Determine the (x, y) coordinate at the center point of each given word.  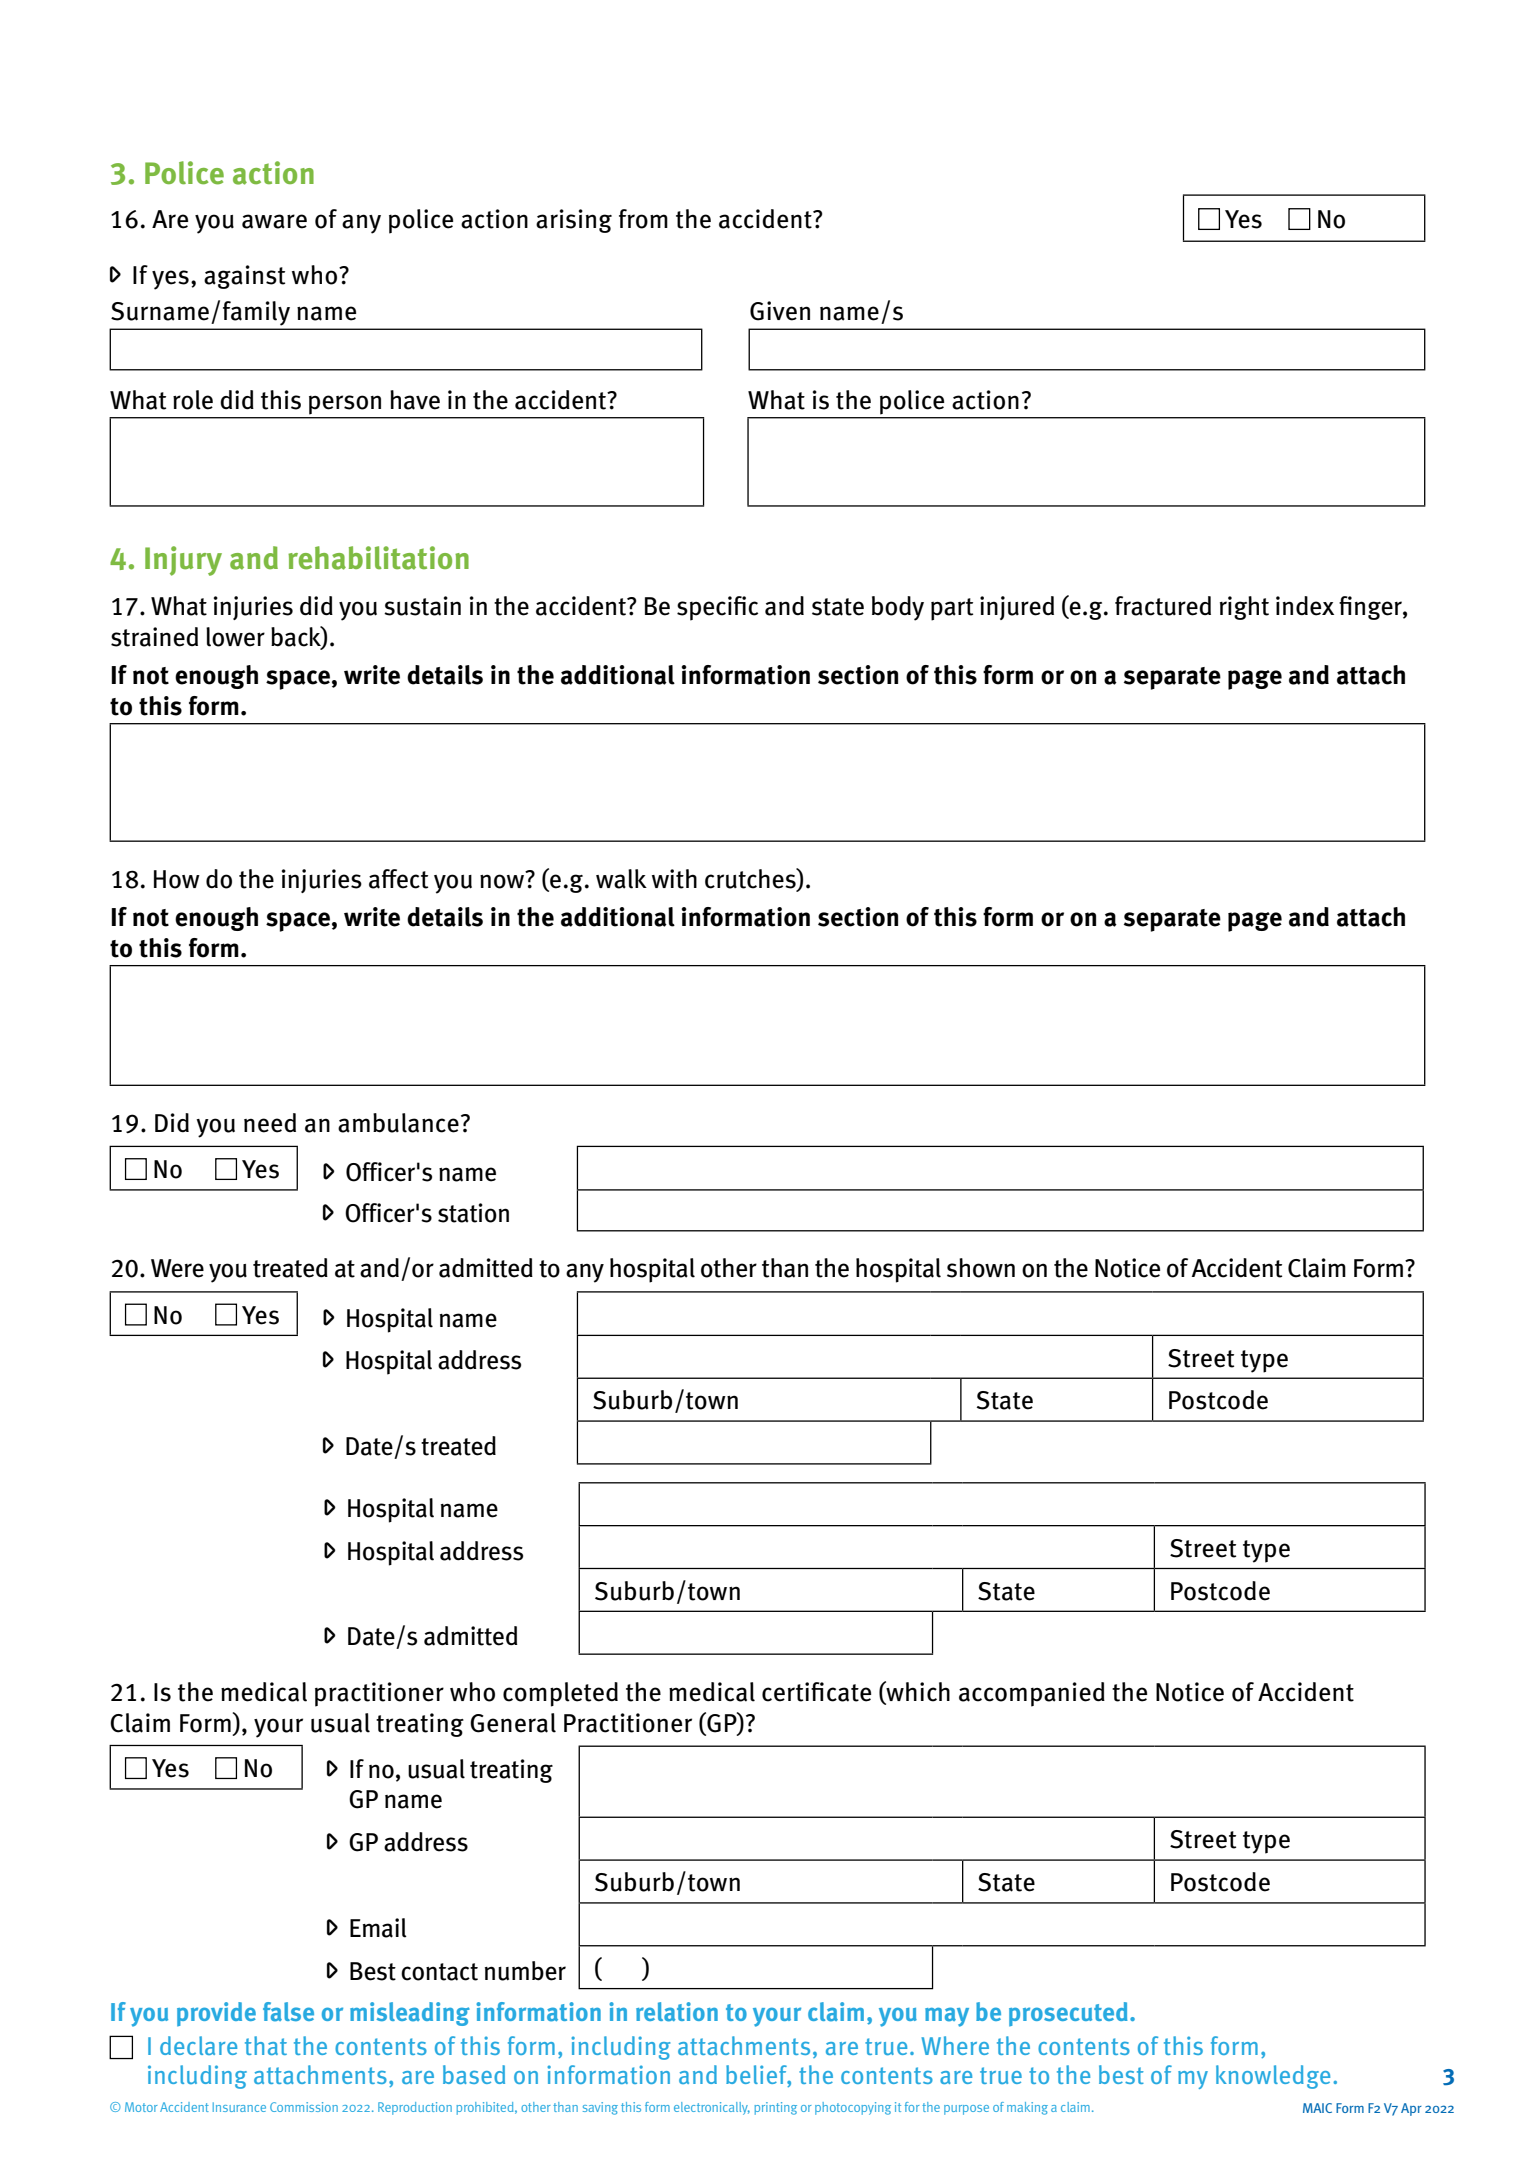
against (244, 277)
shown (981, 1268)
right (1244, 608)
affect (398, 879)
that (266, 2045)
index (1305, 606)
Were (177, 1268)
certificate (816, 1692)
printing (775, 2108)
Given (780, 311)
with (674, 879)
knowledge (1273, 2077)
